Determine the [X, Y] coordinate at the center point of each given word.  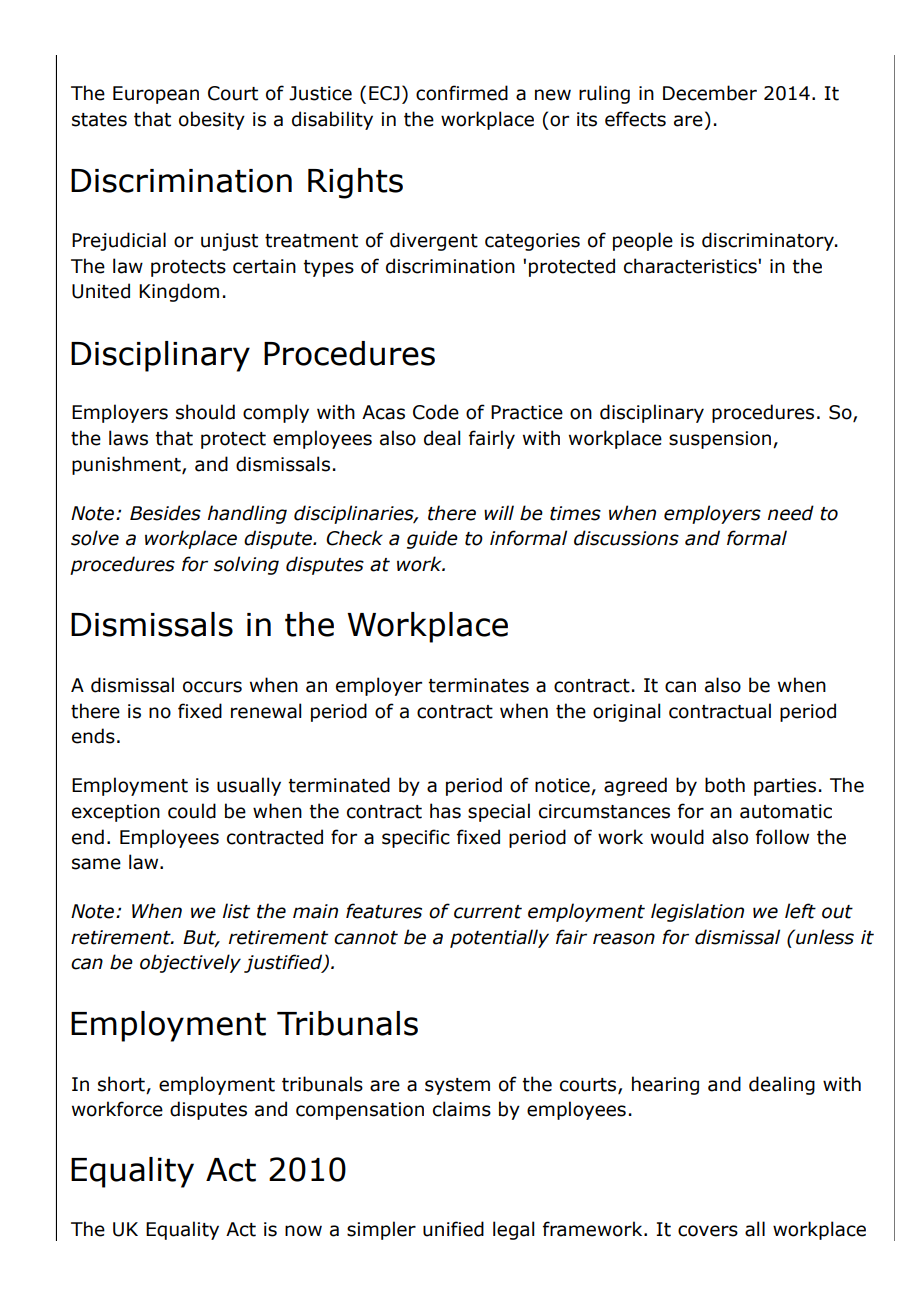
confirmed [462, 93]
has [445, 811]
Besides [165, 513]
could [192, 811]
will [499, 512]
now [303, 1231]
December [710, 93]
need [791, 513]
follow [782, 837]
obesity [212, 120]
